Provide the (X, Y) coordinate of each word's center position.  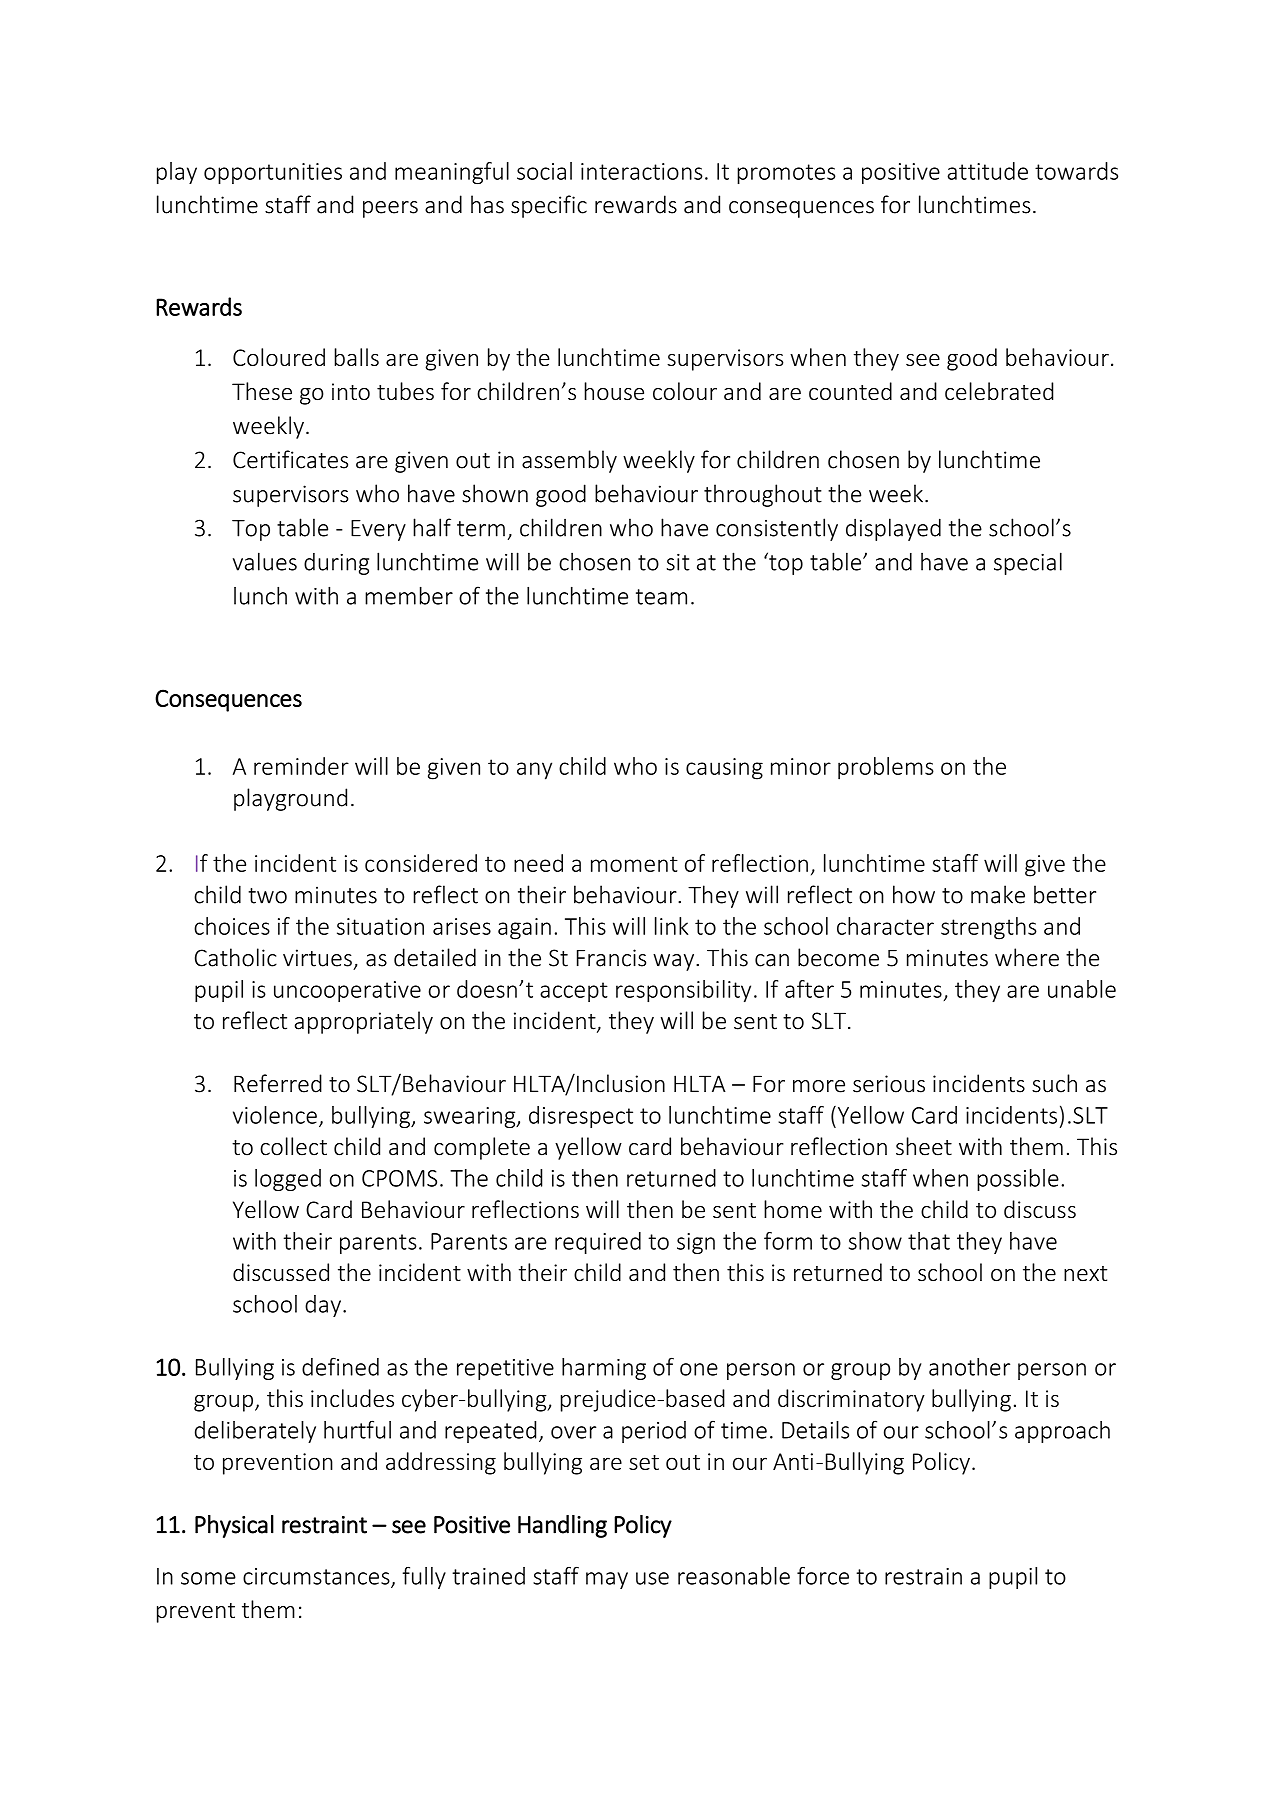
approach (1062, 1432)
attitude (987, 171)
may (607, 1580)
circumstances (317, 1577)
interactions (642, 171)
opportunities (273, 173)
